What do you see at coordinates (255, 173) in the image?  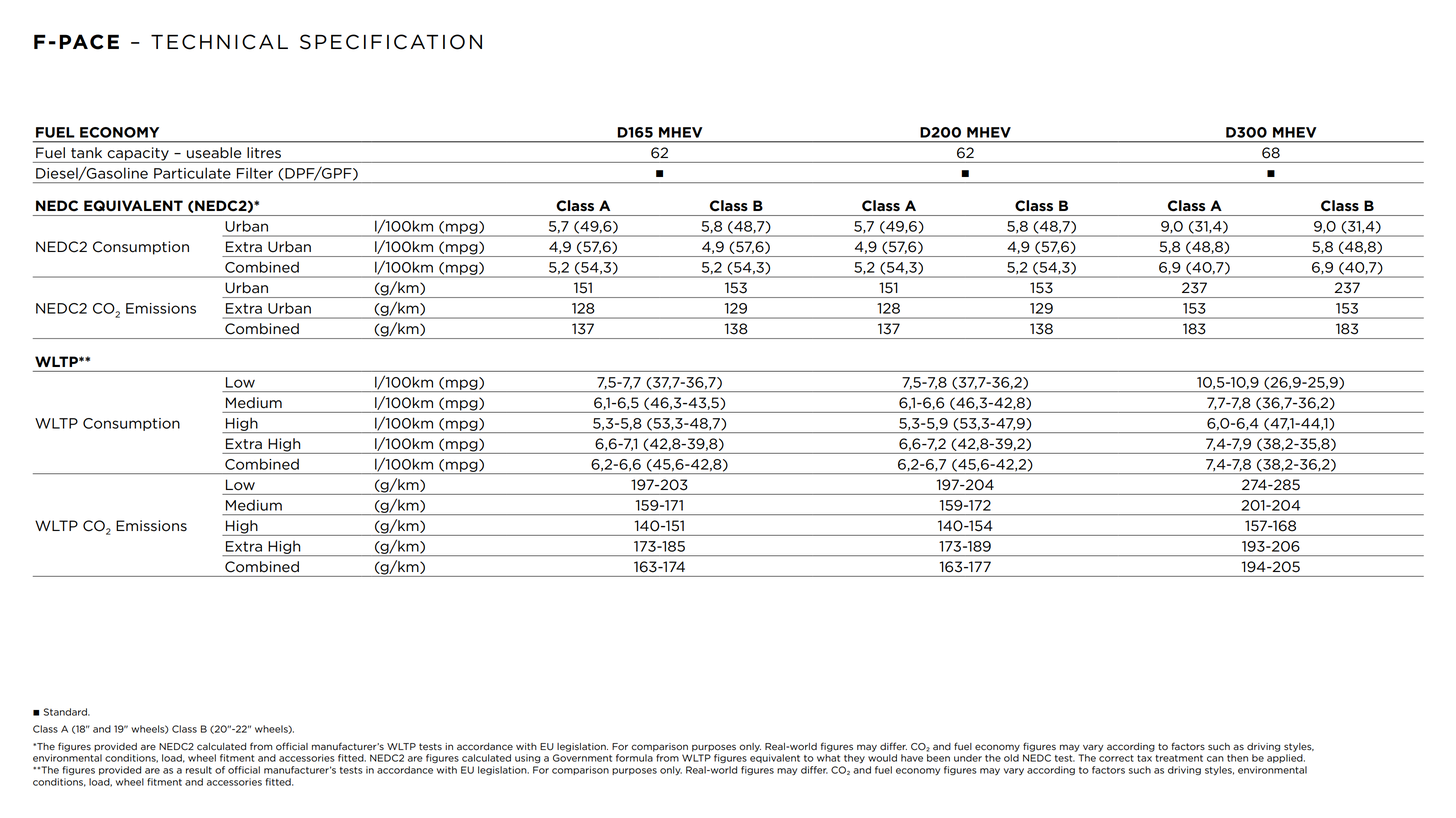 I see `Filter` at bounding box center [255, 173].
